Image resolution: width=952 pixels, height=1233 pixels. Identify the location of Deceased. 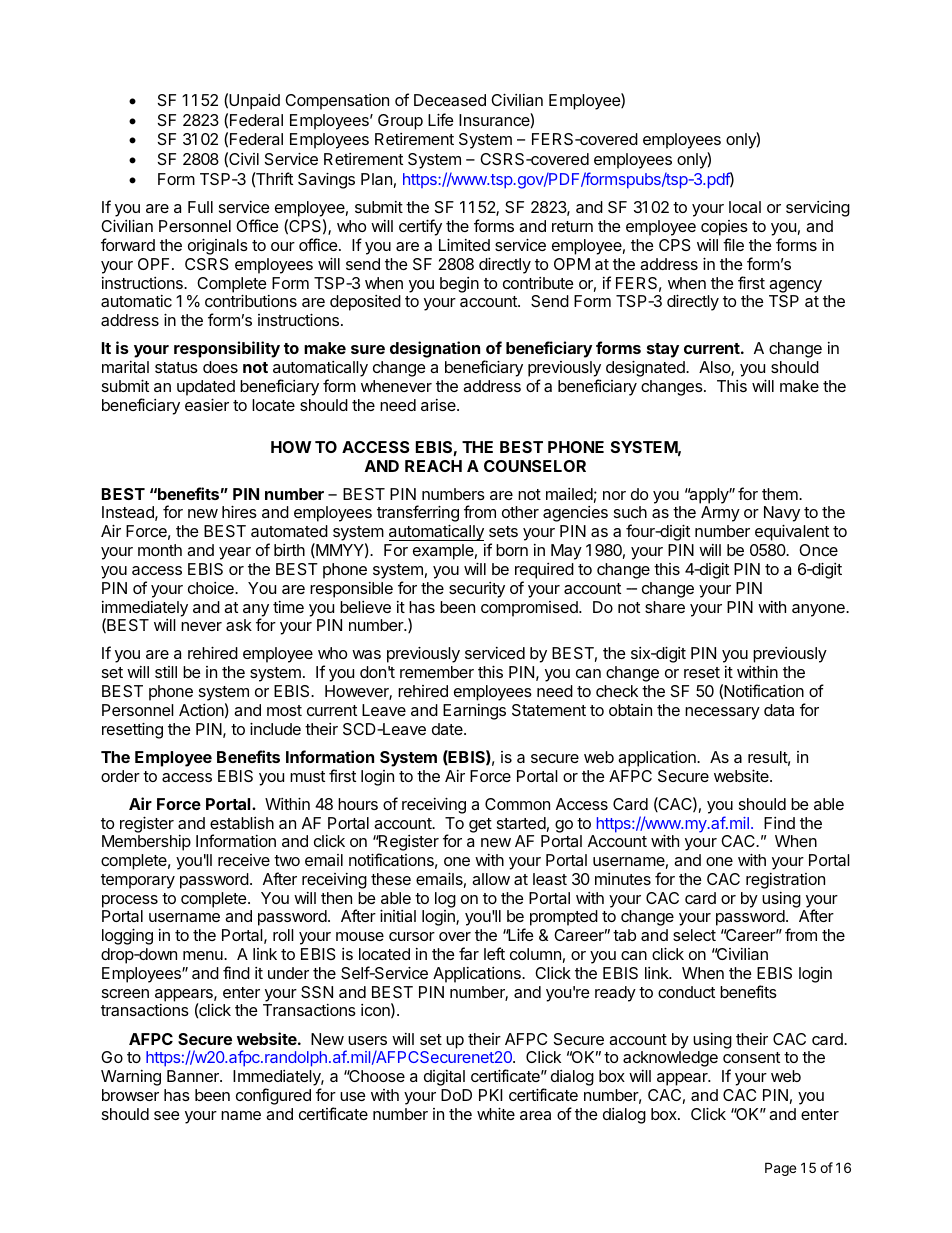
(450, 100).
